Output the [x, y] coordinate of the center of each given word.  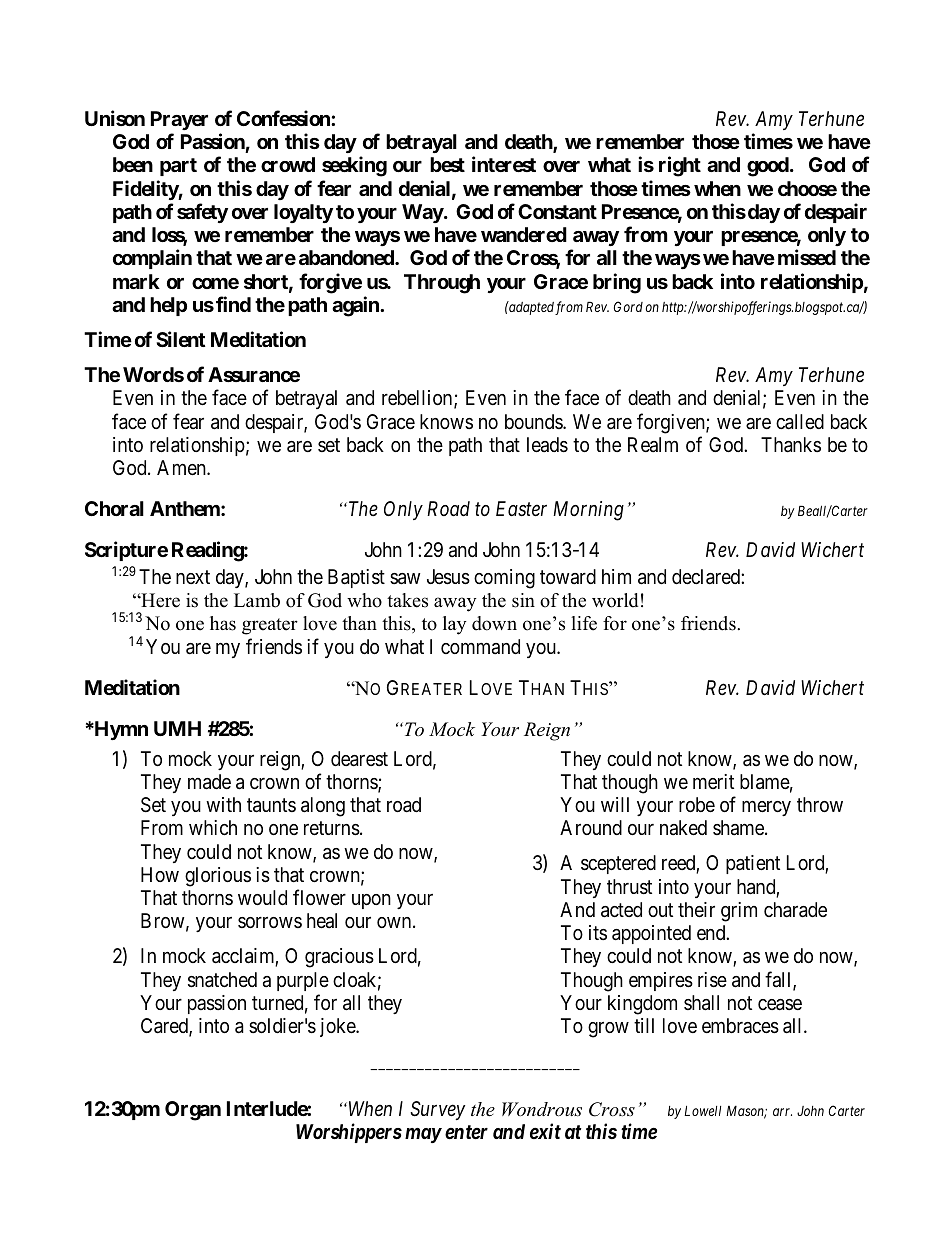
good [768, 167]
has [223, 623]
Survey [437, 1110]
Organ [193, 1111]
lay [454, 625]
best [447, 164]
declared [707, 577]
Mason [746, 1112]
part [178, 167]
